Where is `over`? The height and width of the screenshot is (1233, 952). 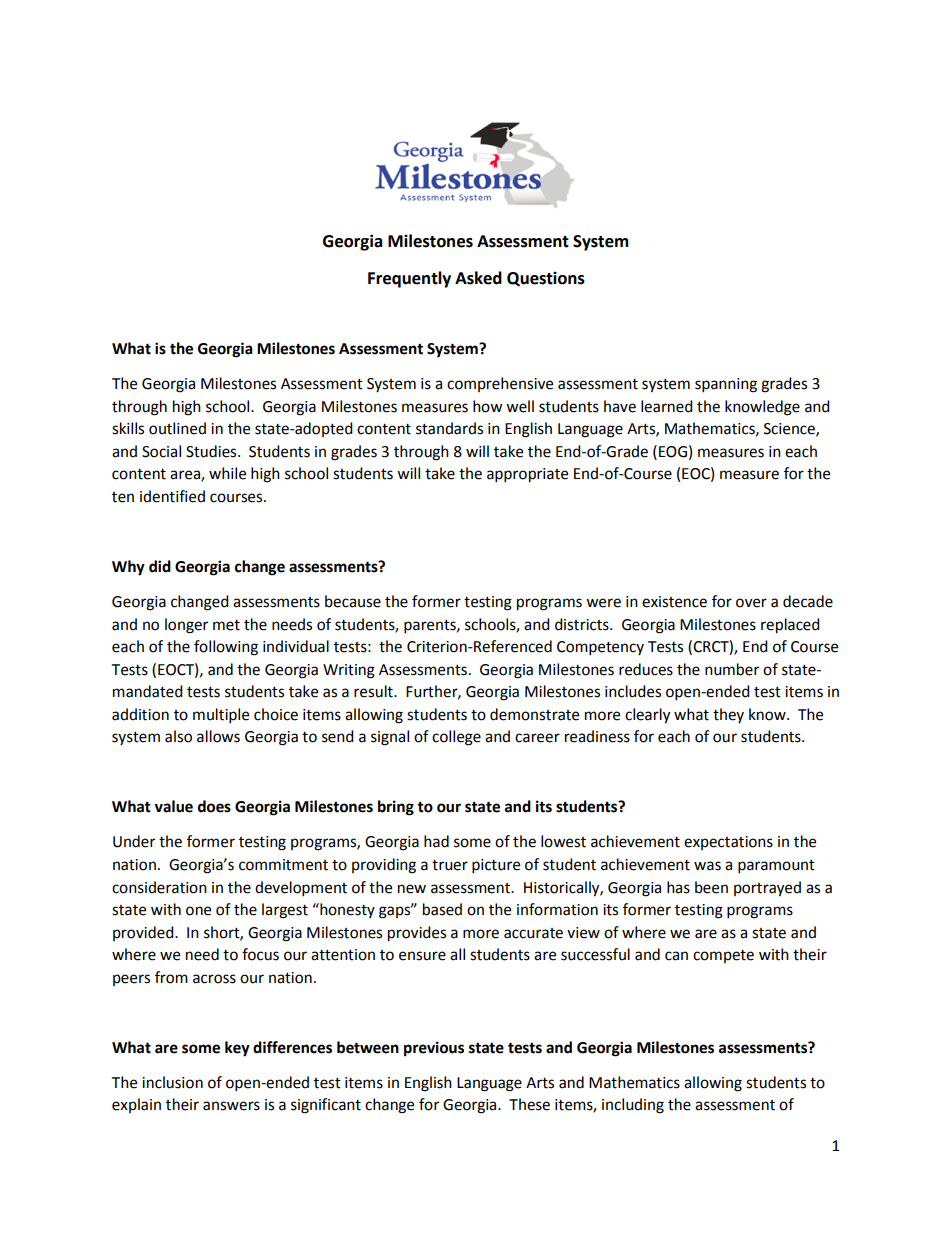
over is located at coordinates (751, 603).
